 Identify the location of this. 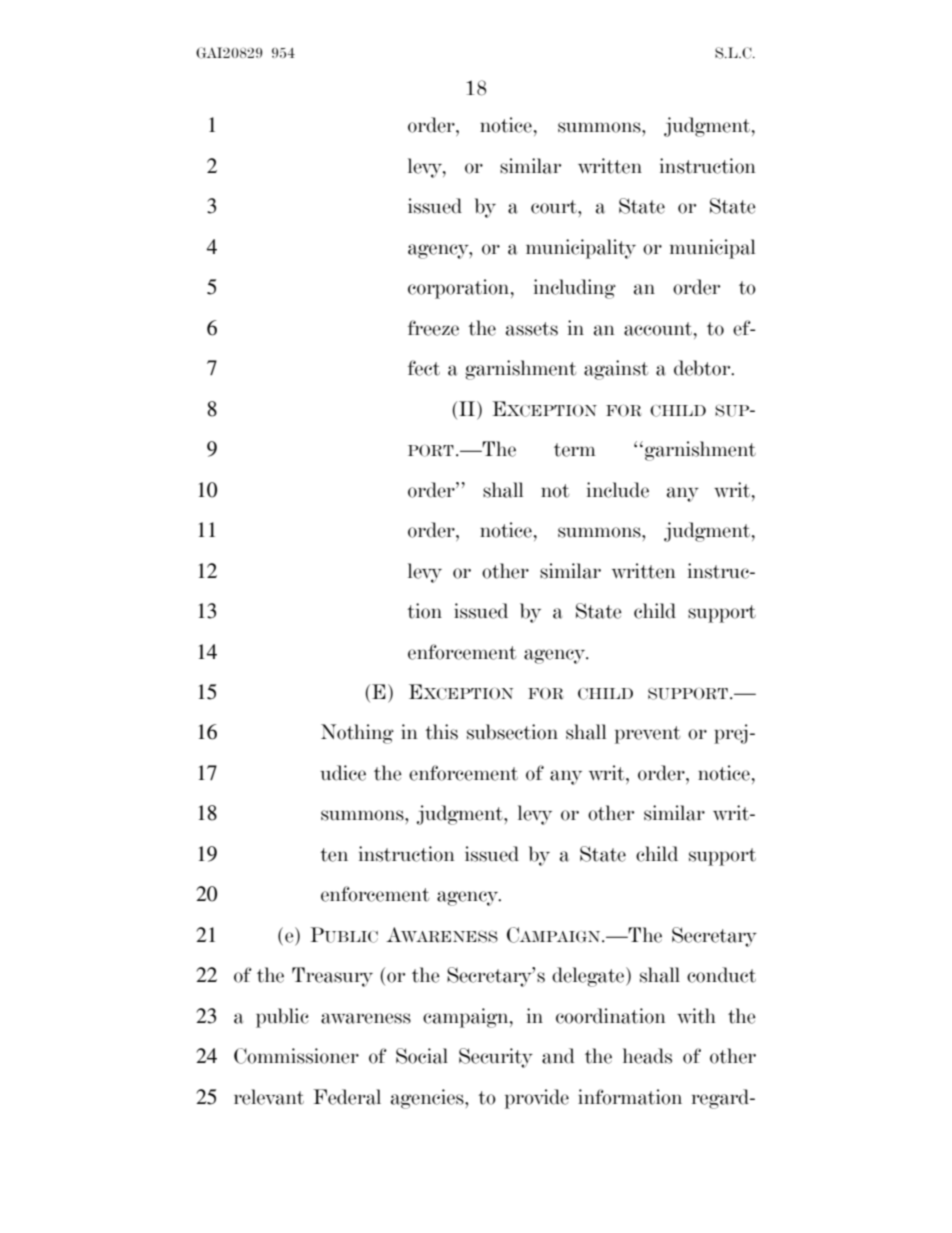
(441, 732).
